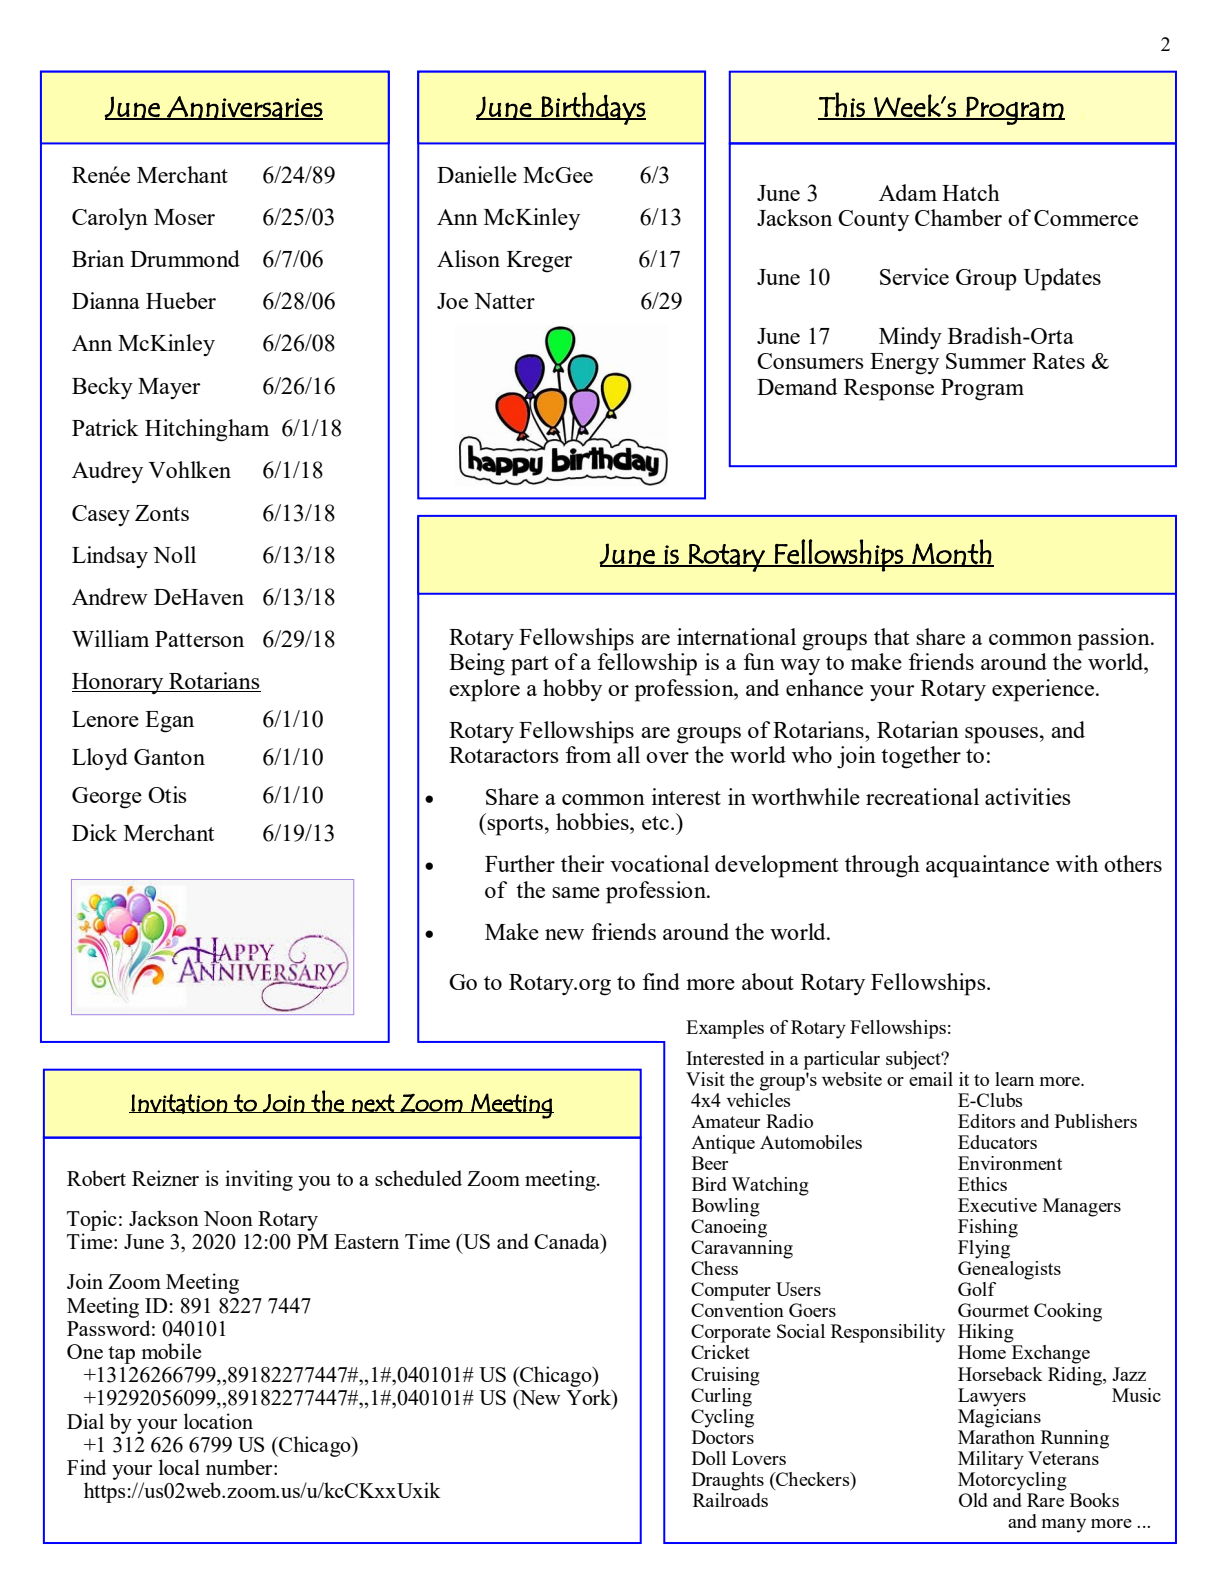  What do you see at coordinates (167, 794) in the image?
I see `Otis` at bounding box center [167, 794].
